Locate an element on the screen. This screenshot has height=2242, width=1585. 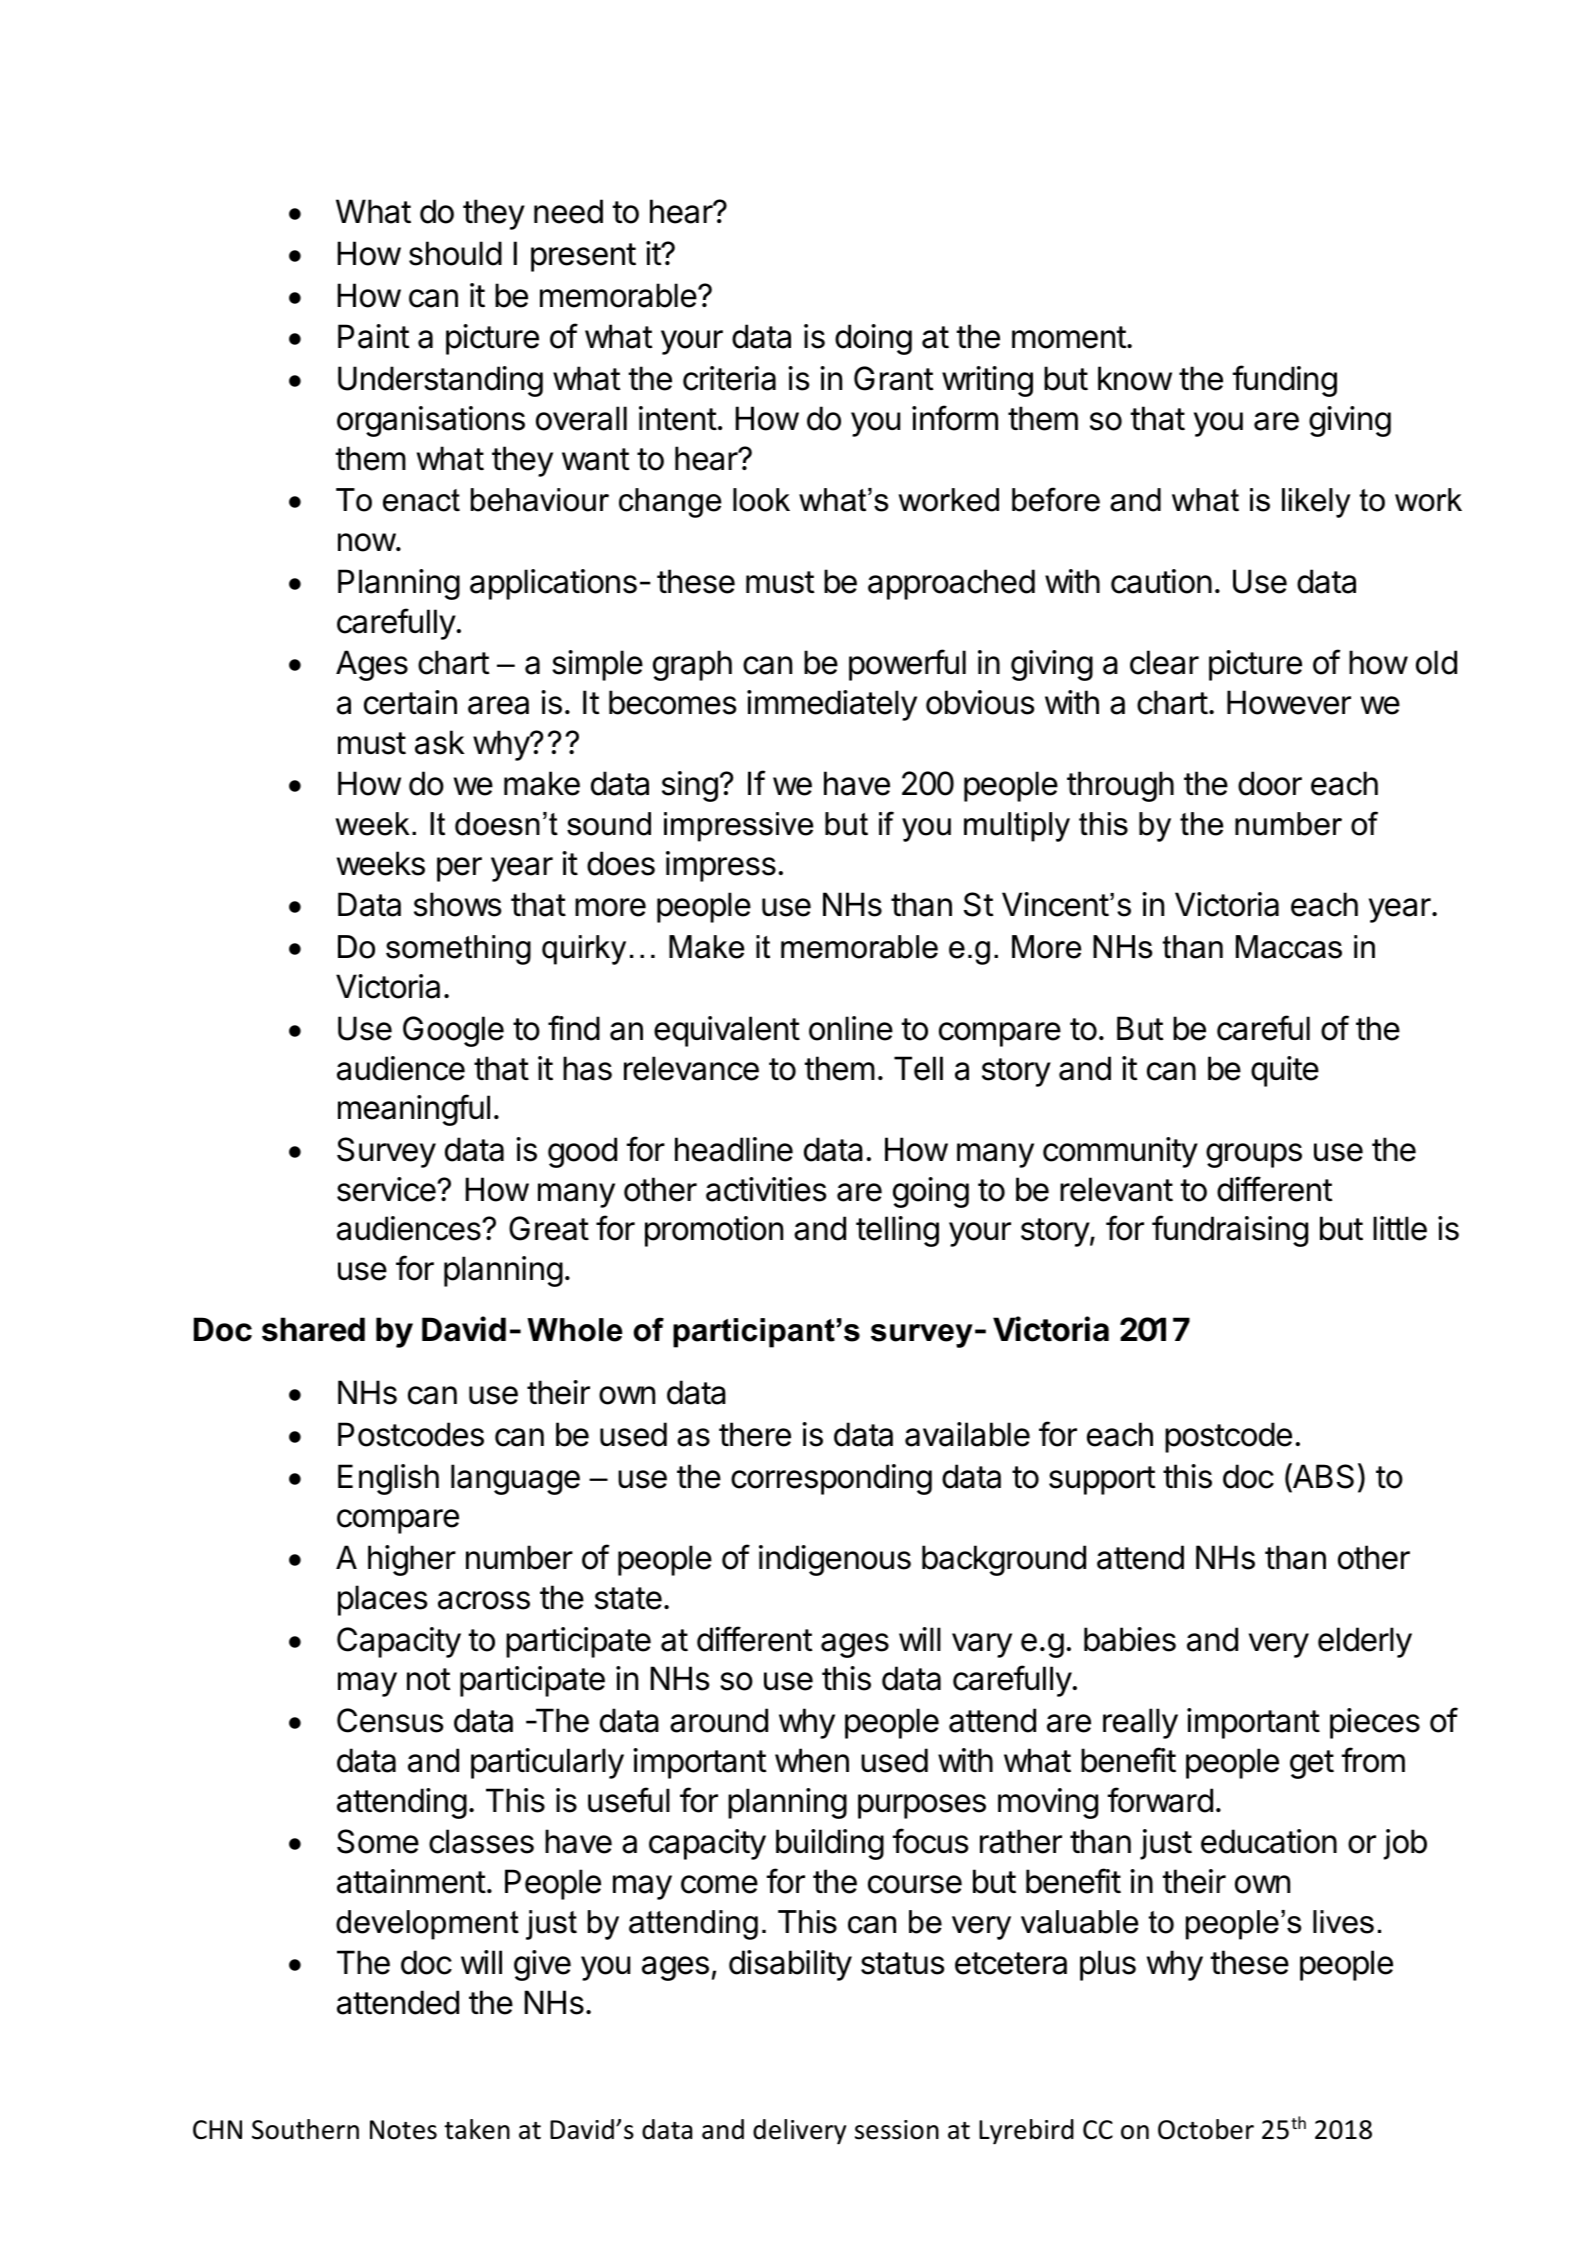
Notes is located at coordinates (403, 2130).
